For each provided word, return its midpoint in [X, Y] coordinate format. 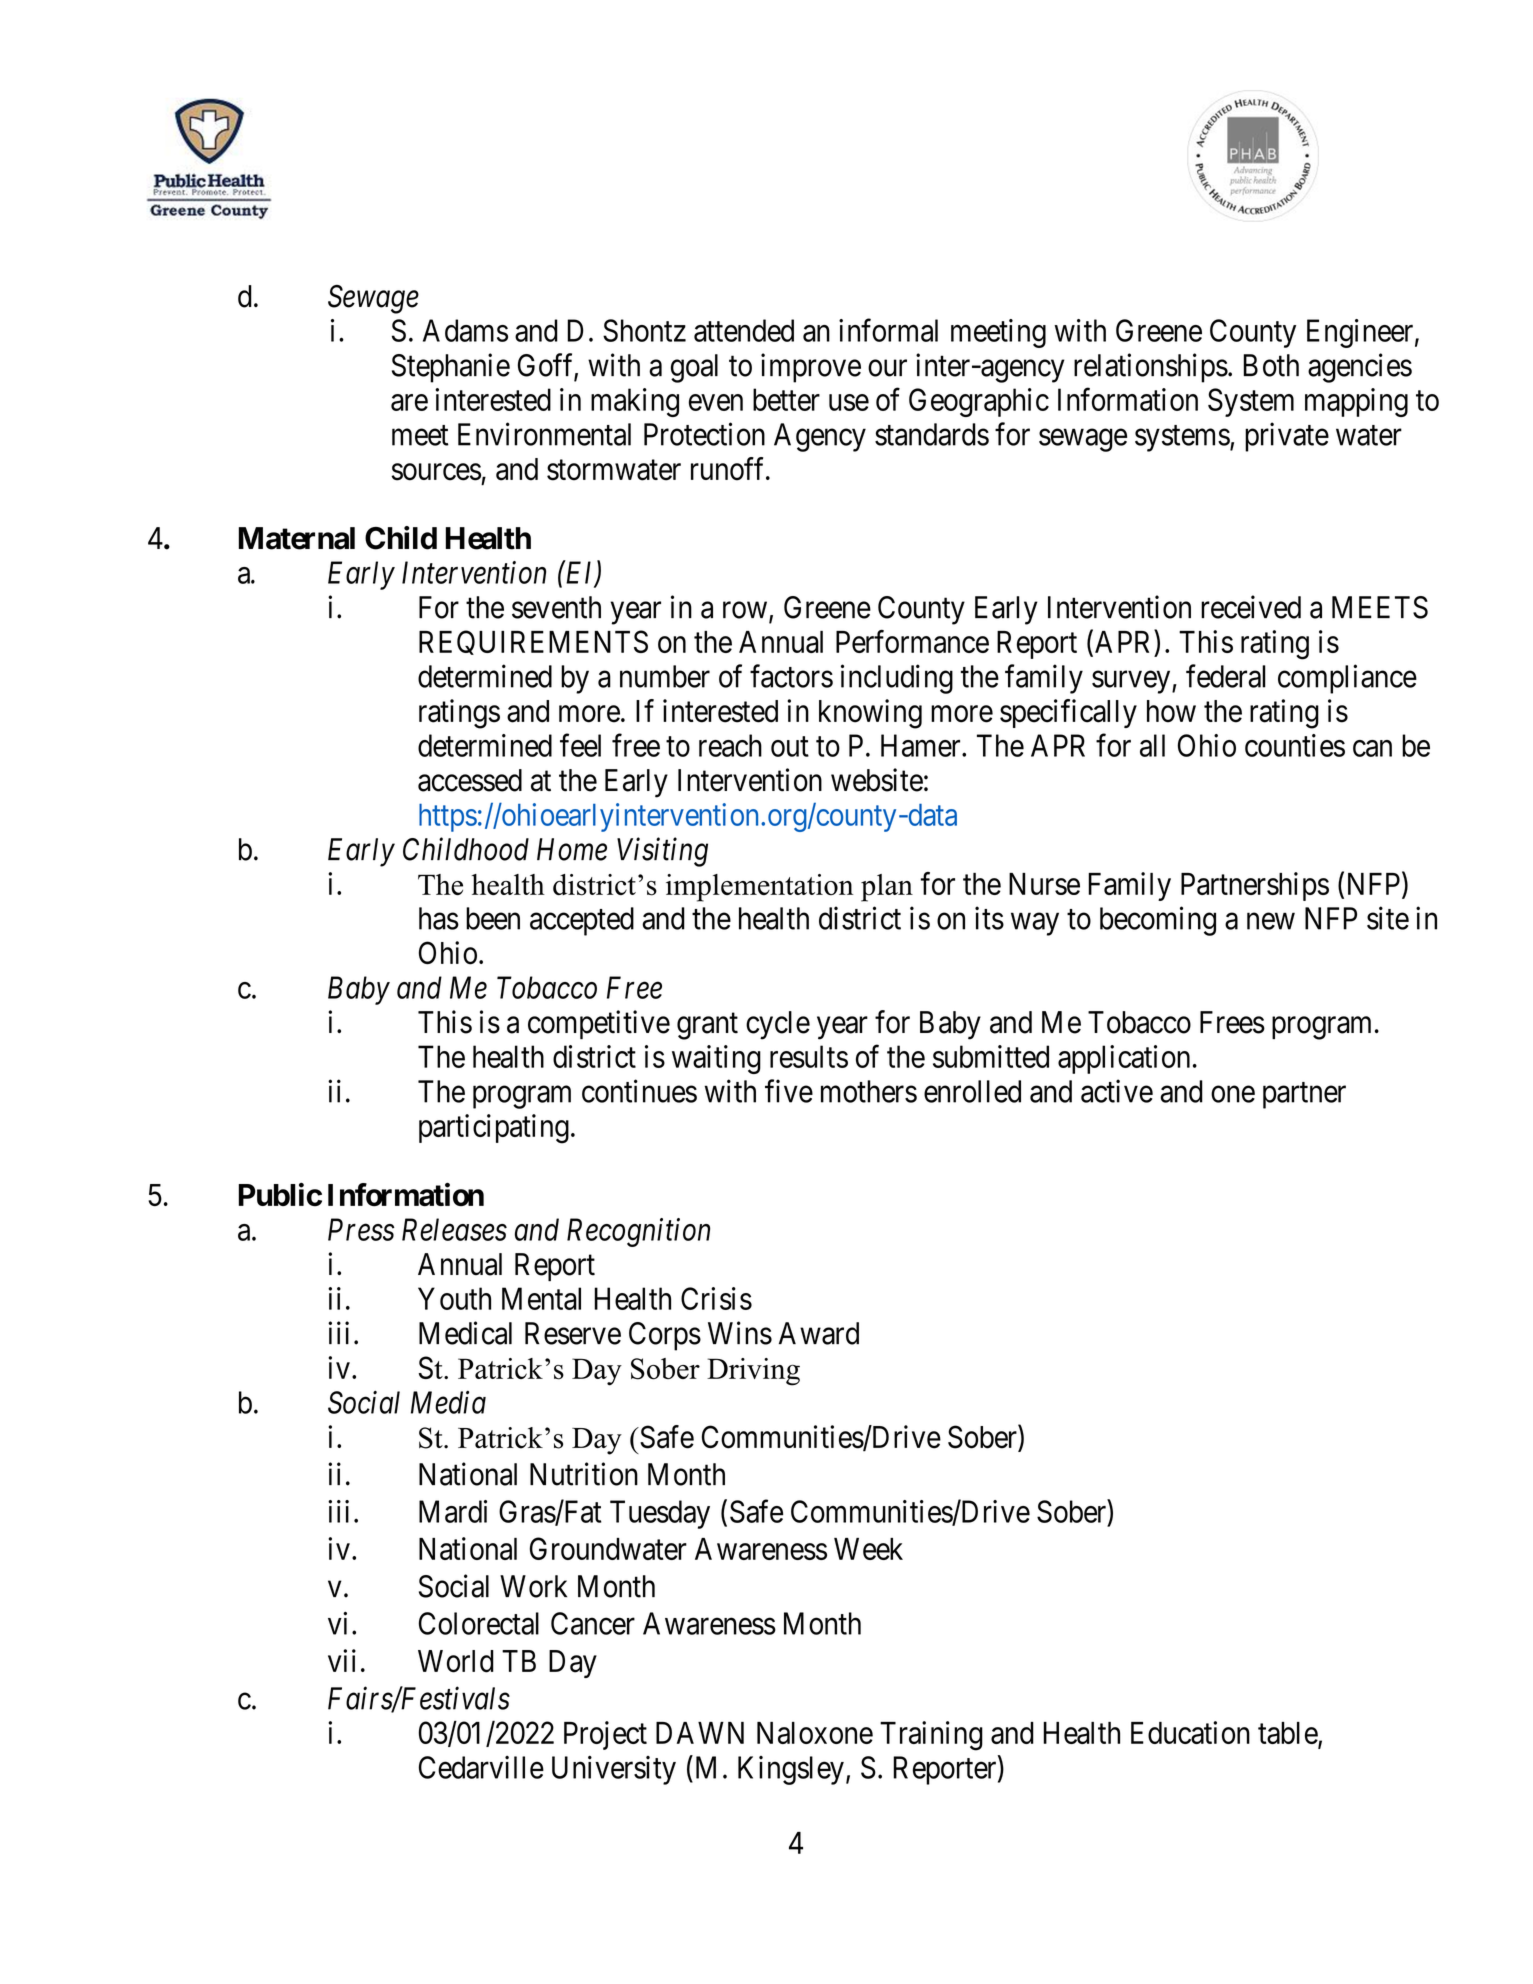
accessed [470, 780]
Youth [454, 1298]
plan [887, 888]
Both [1271, 365]
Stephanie [451, 368]
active [1117, 1091]
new [1271, 921]
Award [819, 1333]
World [456, 1661]
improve [811, 368]
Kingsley [791, 1770]
